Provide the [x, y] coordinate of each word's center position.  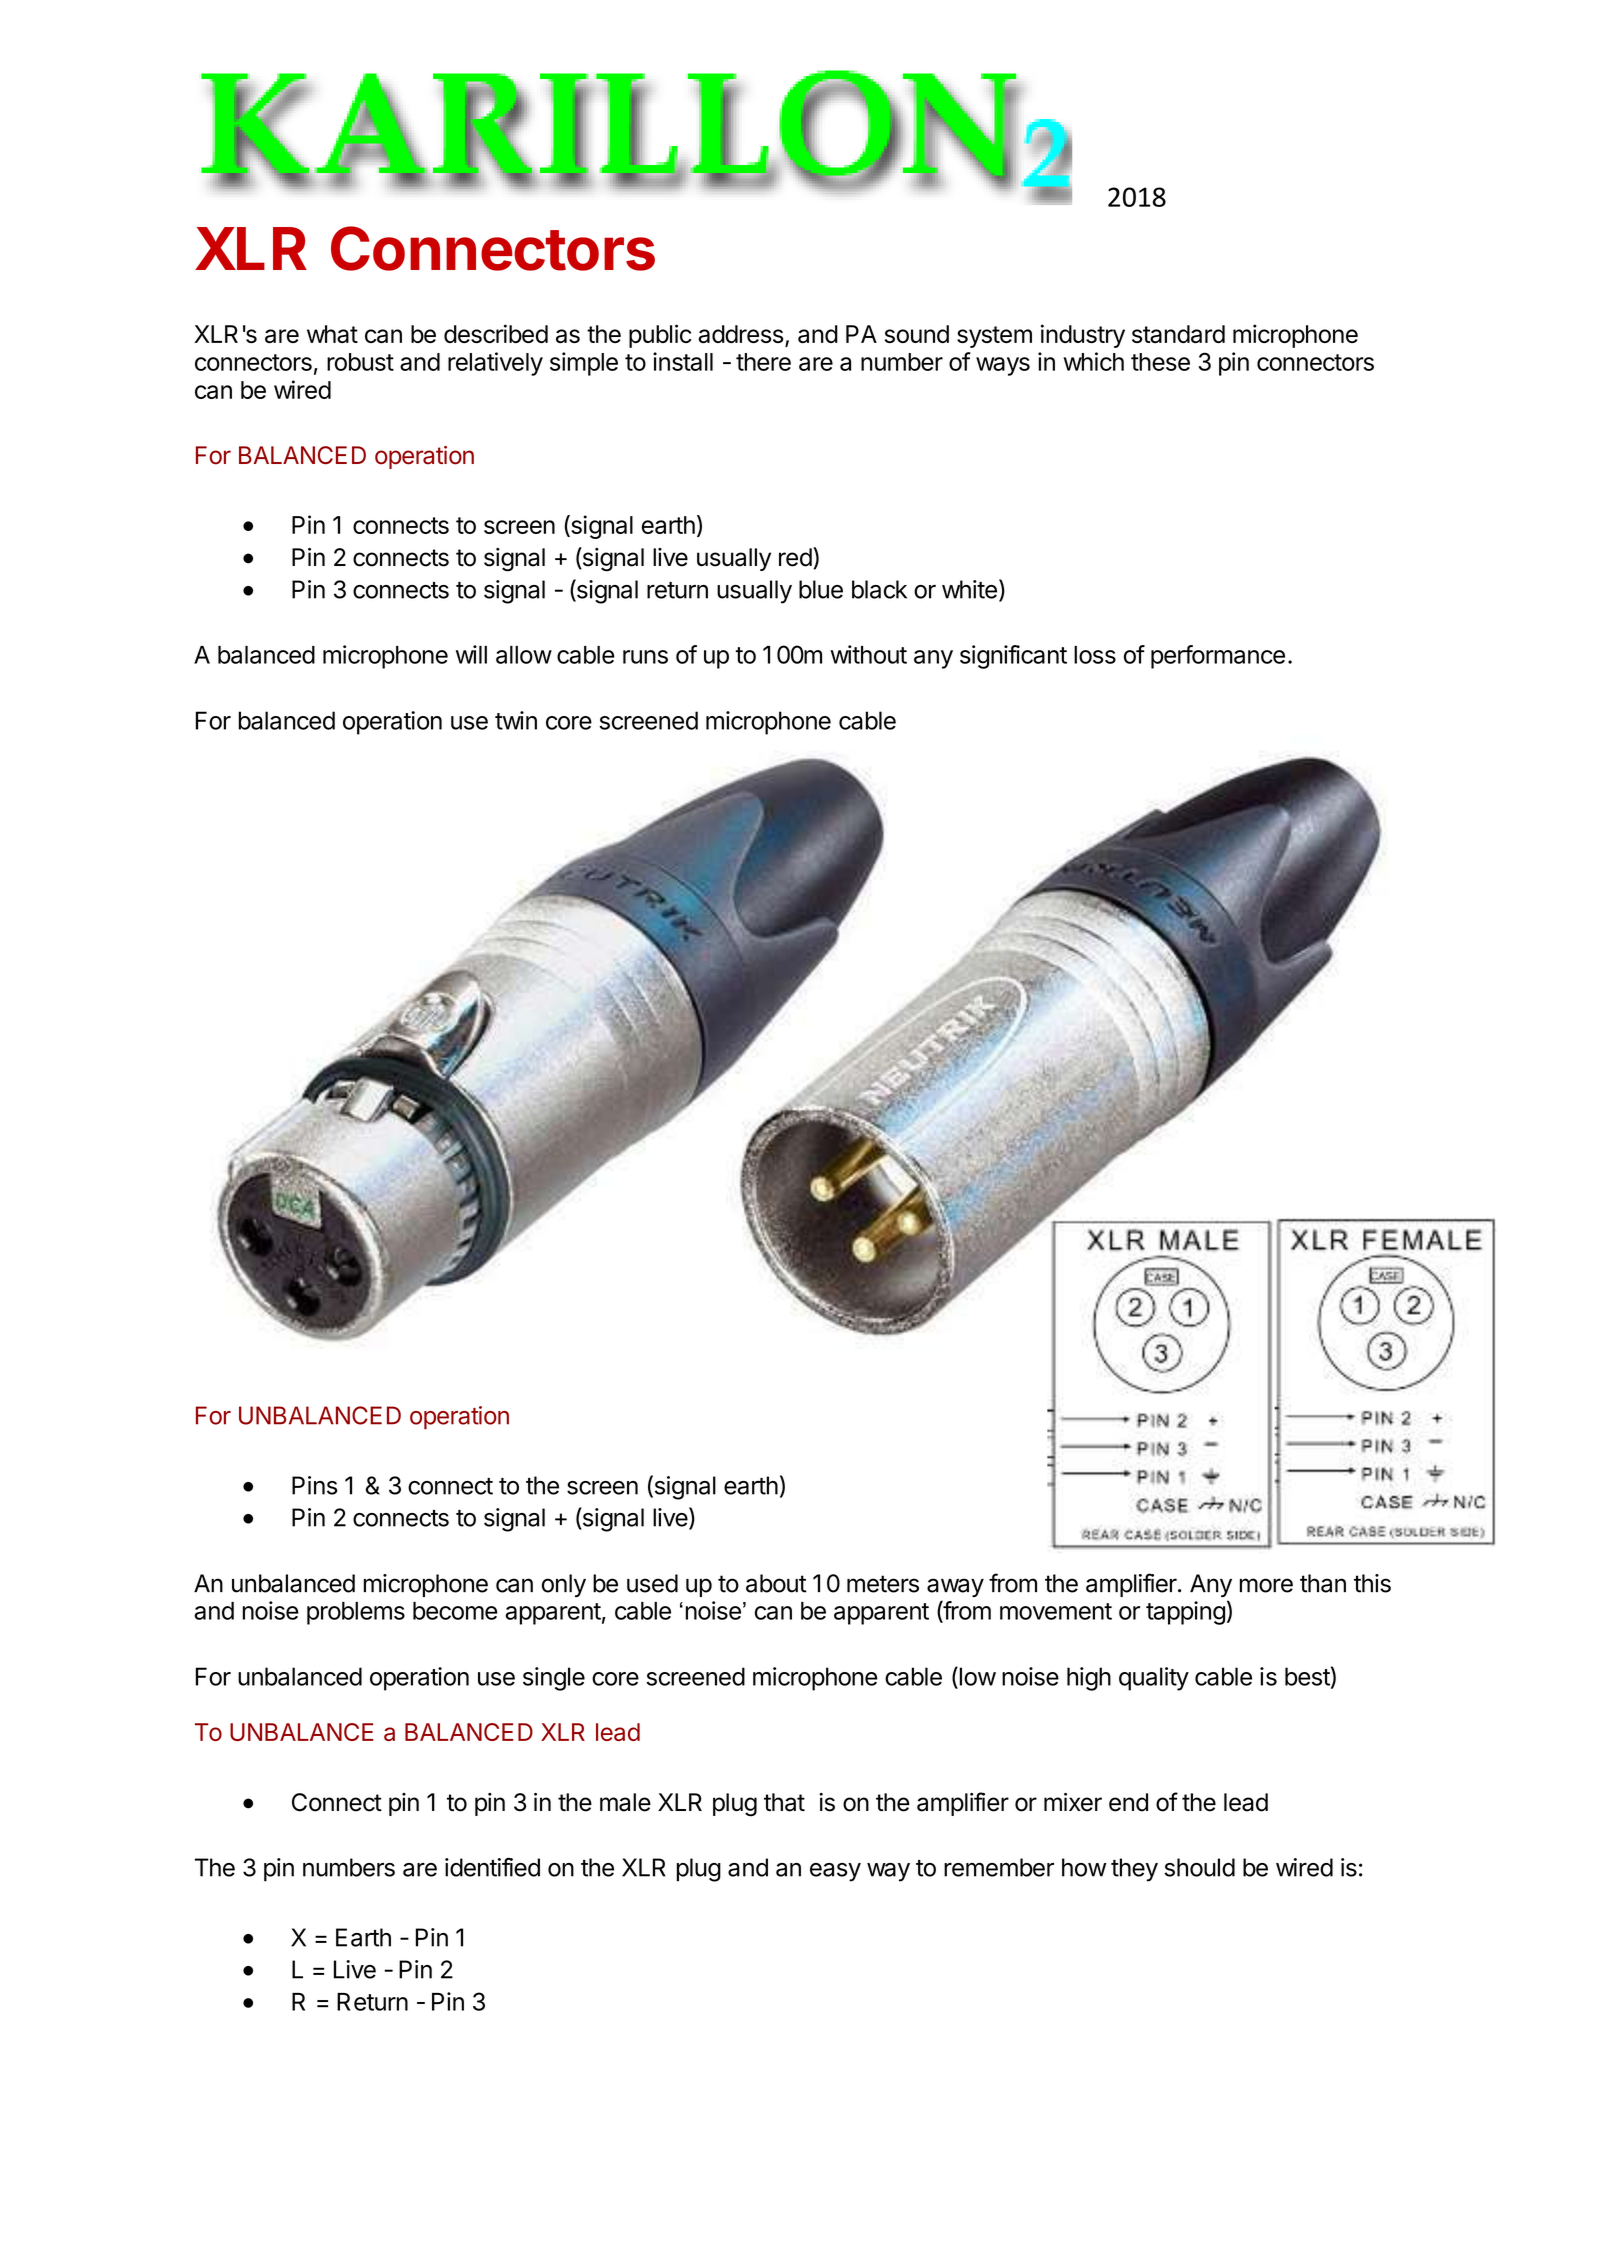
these [1160, 362]
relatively [495, 364]
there [763, 362]
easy [835, 1872]
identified [492, 1867]
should [1199, 1867]
